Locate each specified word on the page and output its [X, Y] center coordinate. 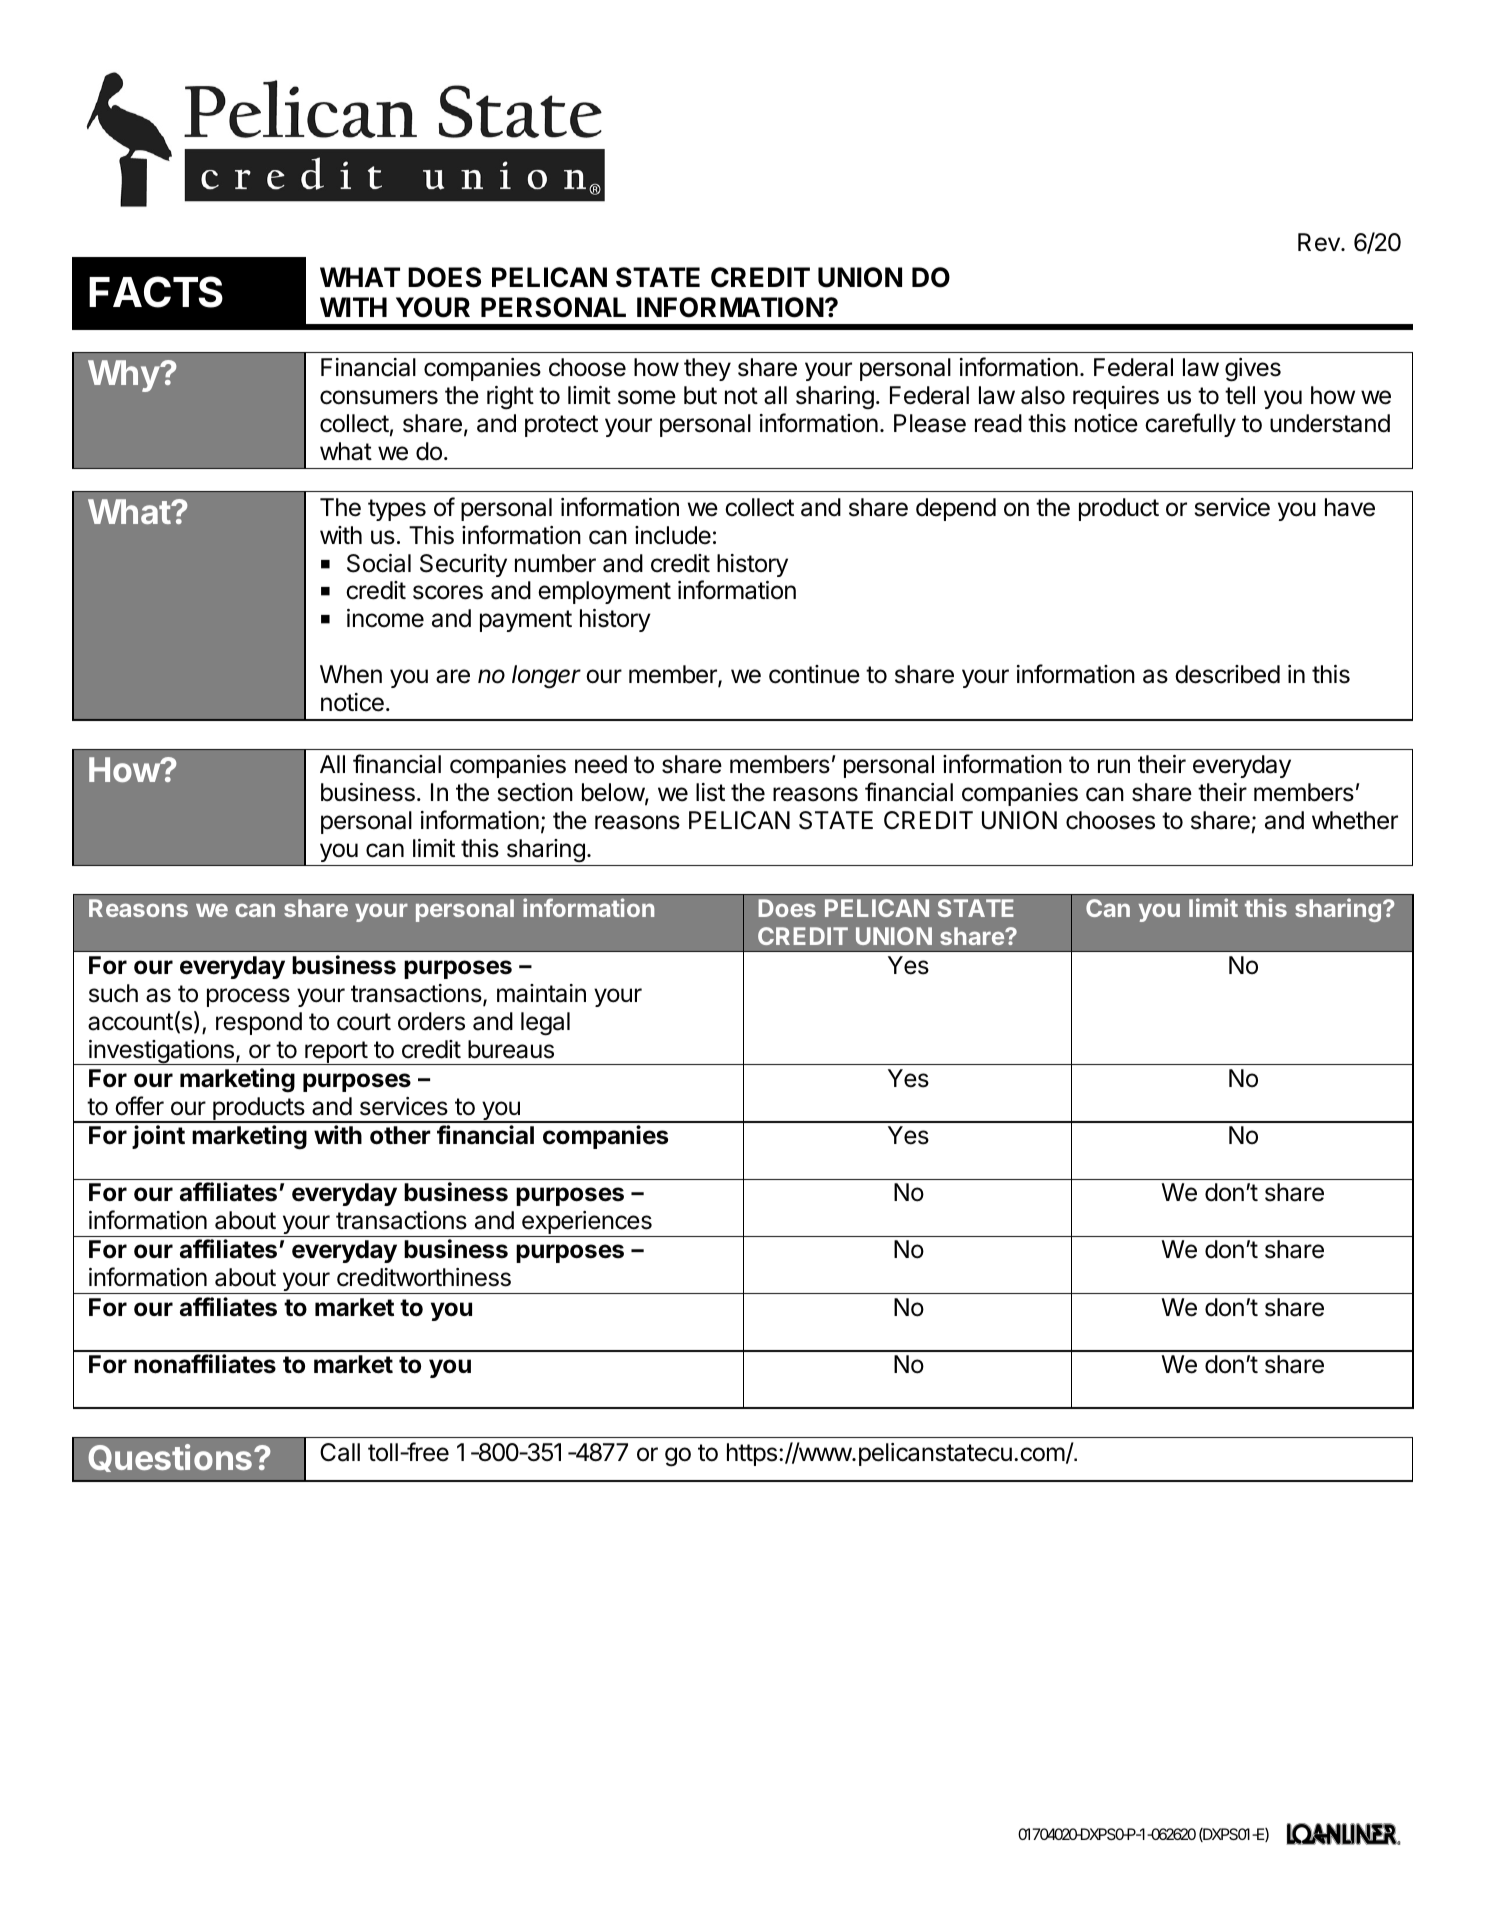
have [1350, 507]
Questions [171, 1458]
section [535, 792]
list [710, 792]
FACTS [156, 292]
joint [158, 1137]
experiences [587, 1224]
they [707, 369]
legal [545, 1024]
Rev [1320, 242]
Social [379, 563]
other [400, 1135]
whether [1355, 820]
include [673, 535]
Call [340, 1452]
